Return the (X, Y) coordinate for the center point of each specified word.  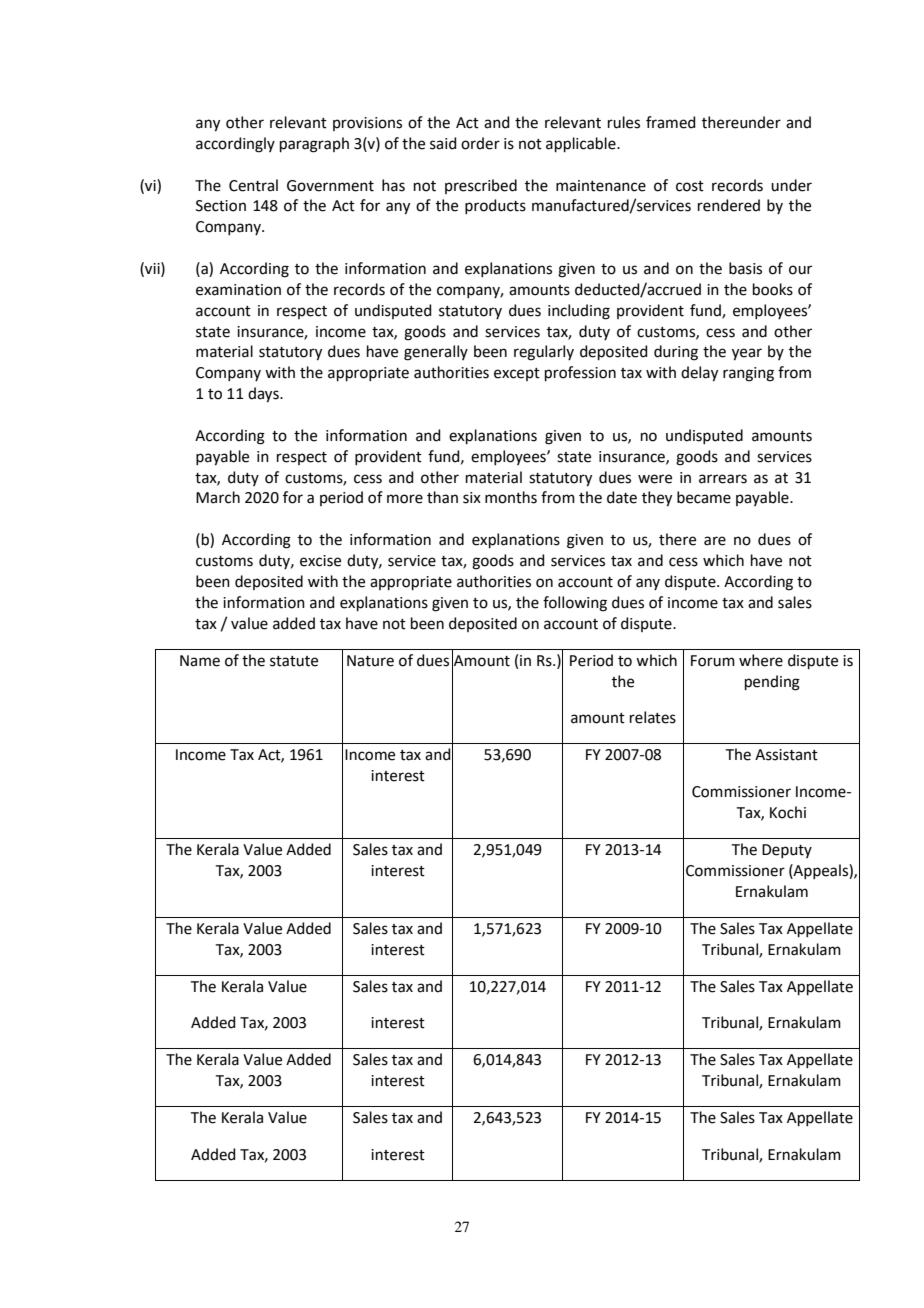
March (218, 497)
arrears (723, 479)
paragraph (314, 145)
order (480, 143)
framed (671, 122)
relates (653, 717)
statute (294, 661)
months (511, 497)
